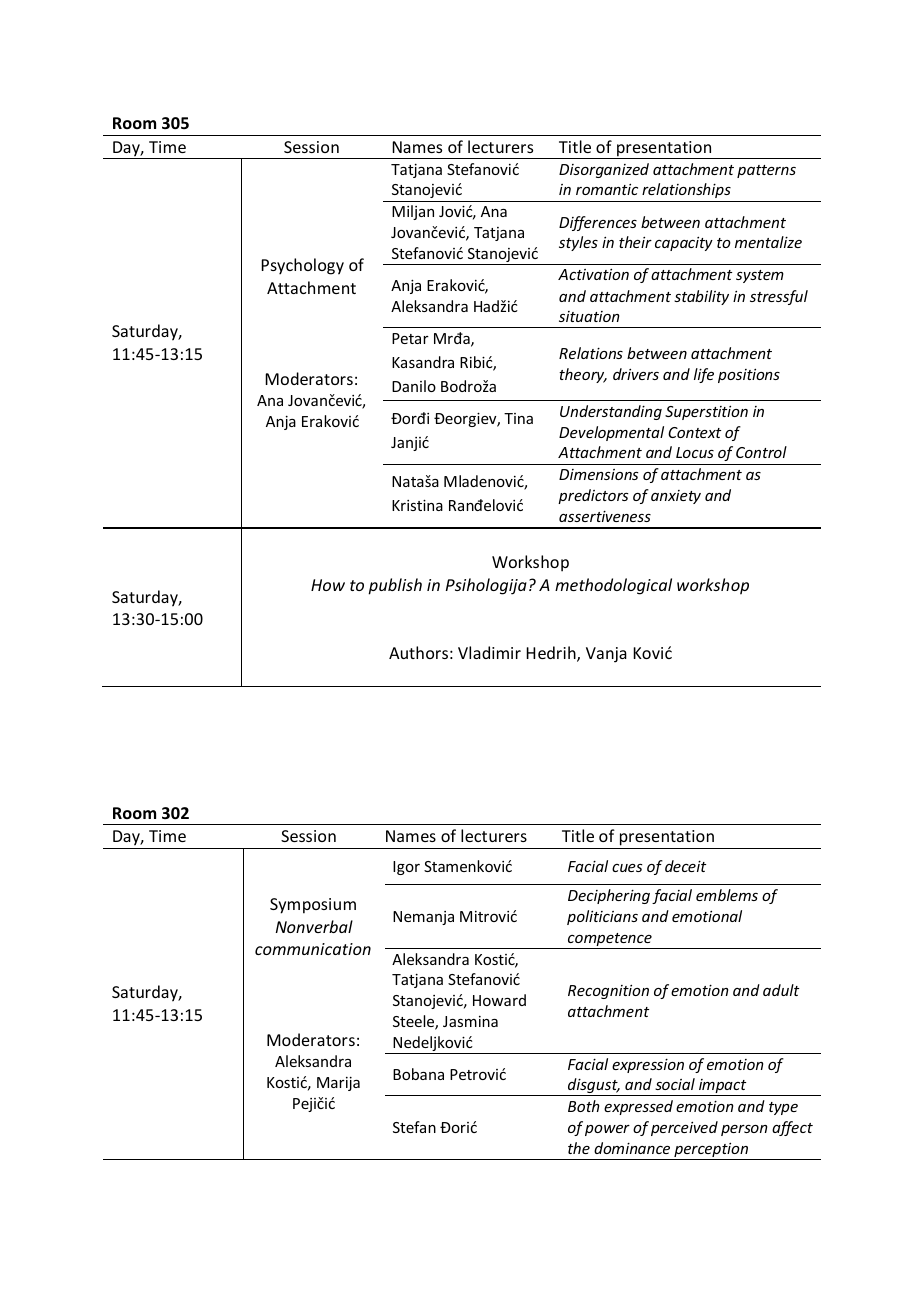 This screenshot has width=924, height=1308. Describe the element at coordinates (578, 243) in the screenshot. I see `styles` at that location.
